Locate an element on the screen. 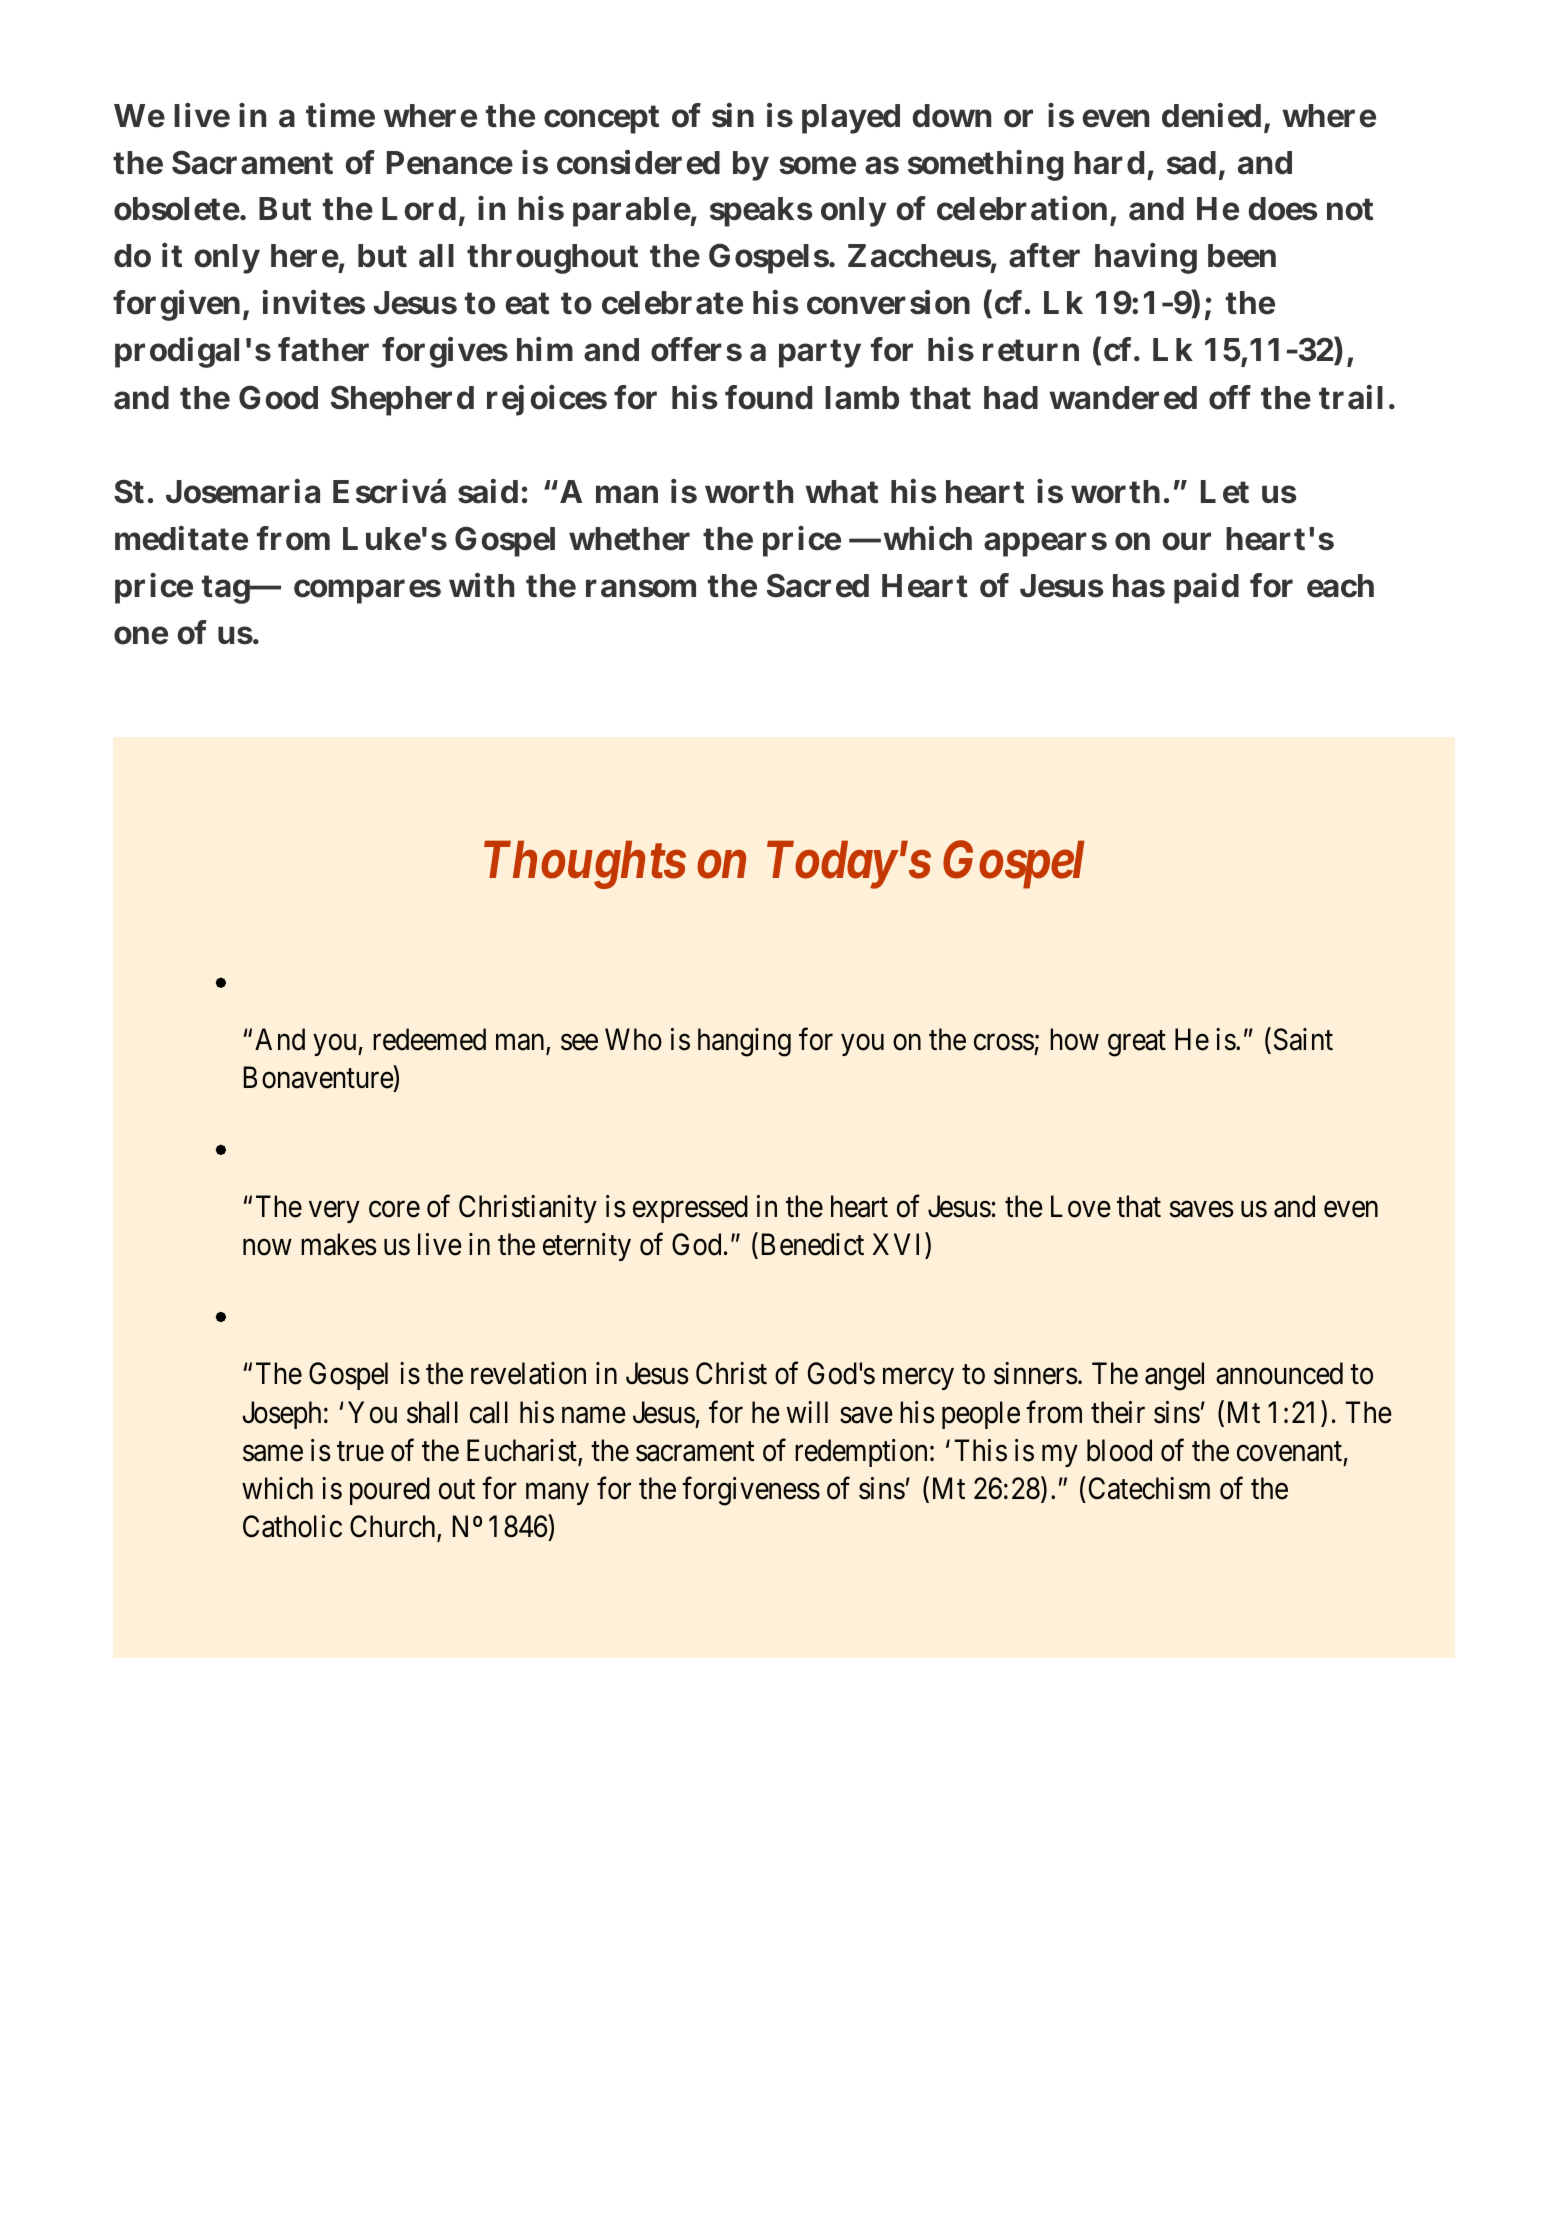  redemption is located at coordinates (861, 1453).
